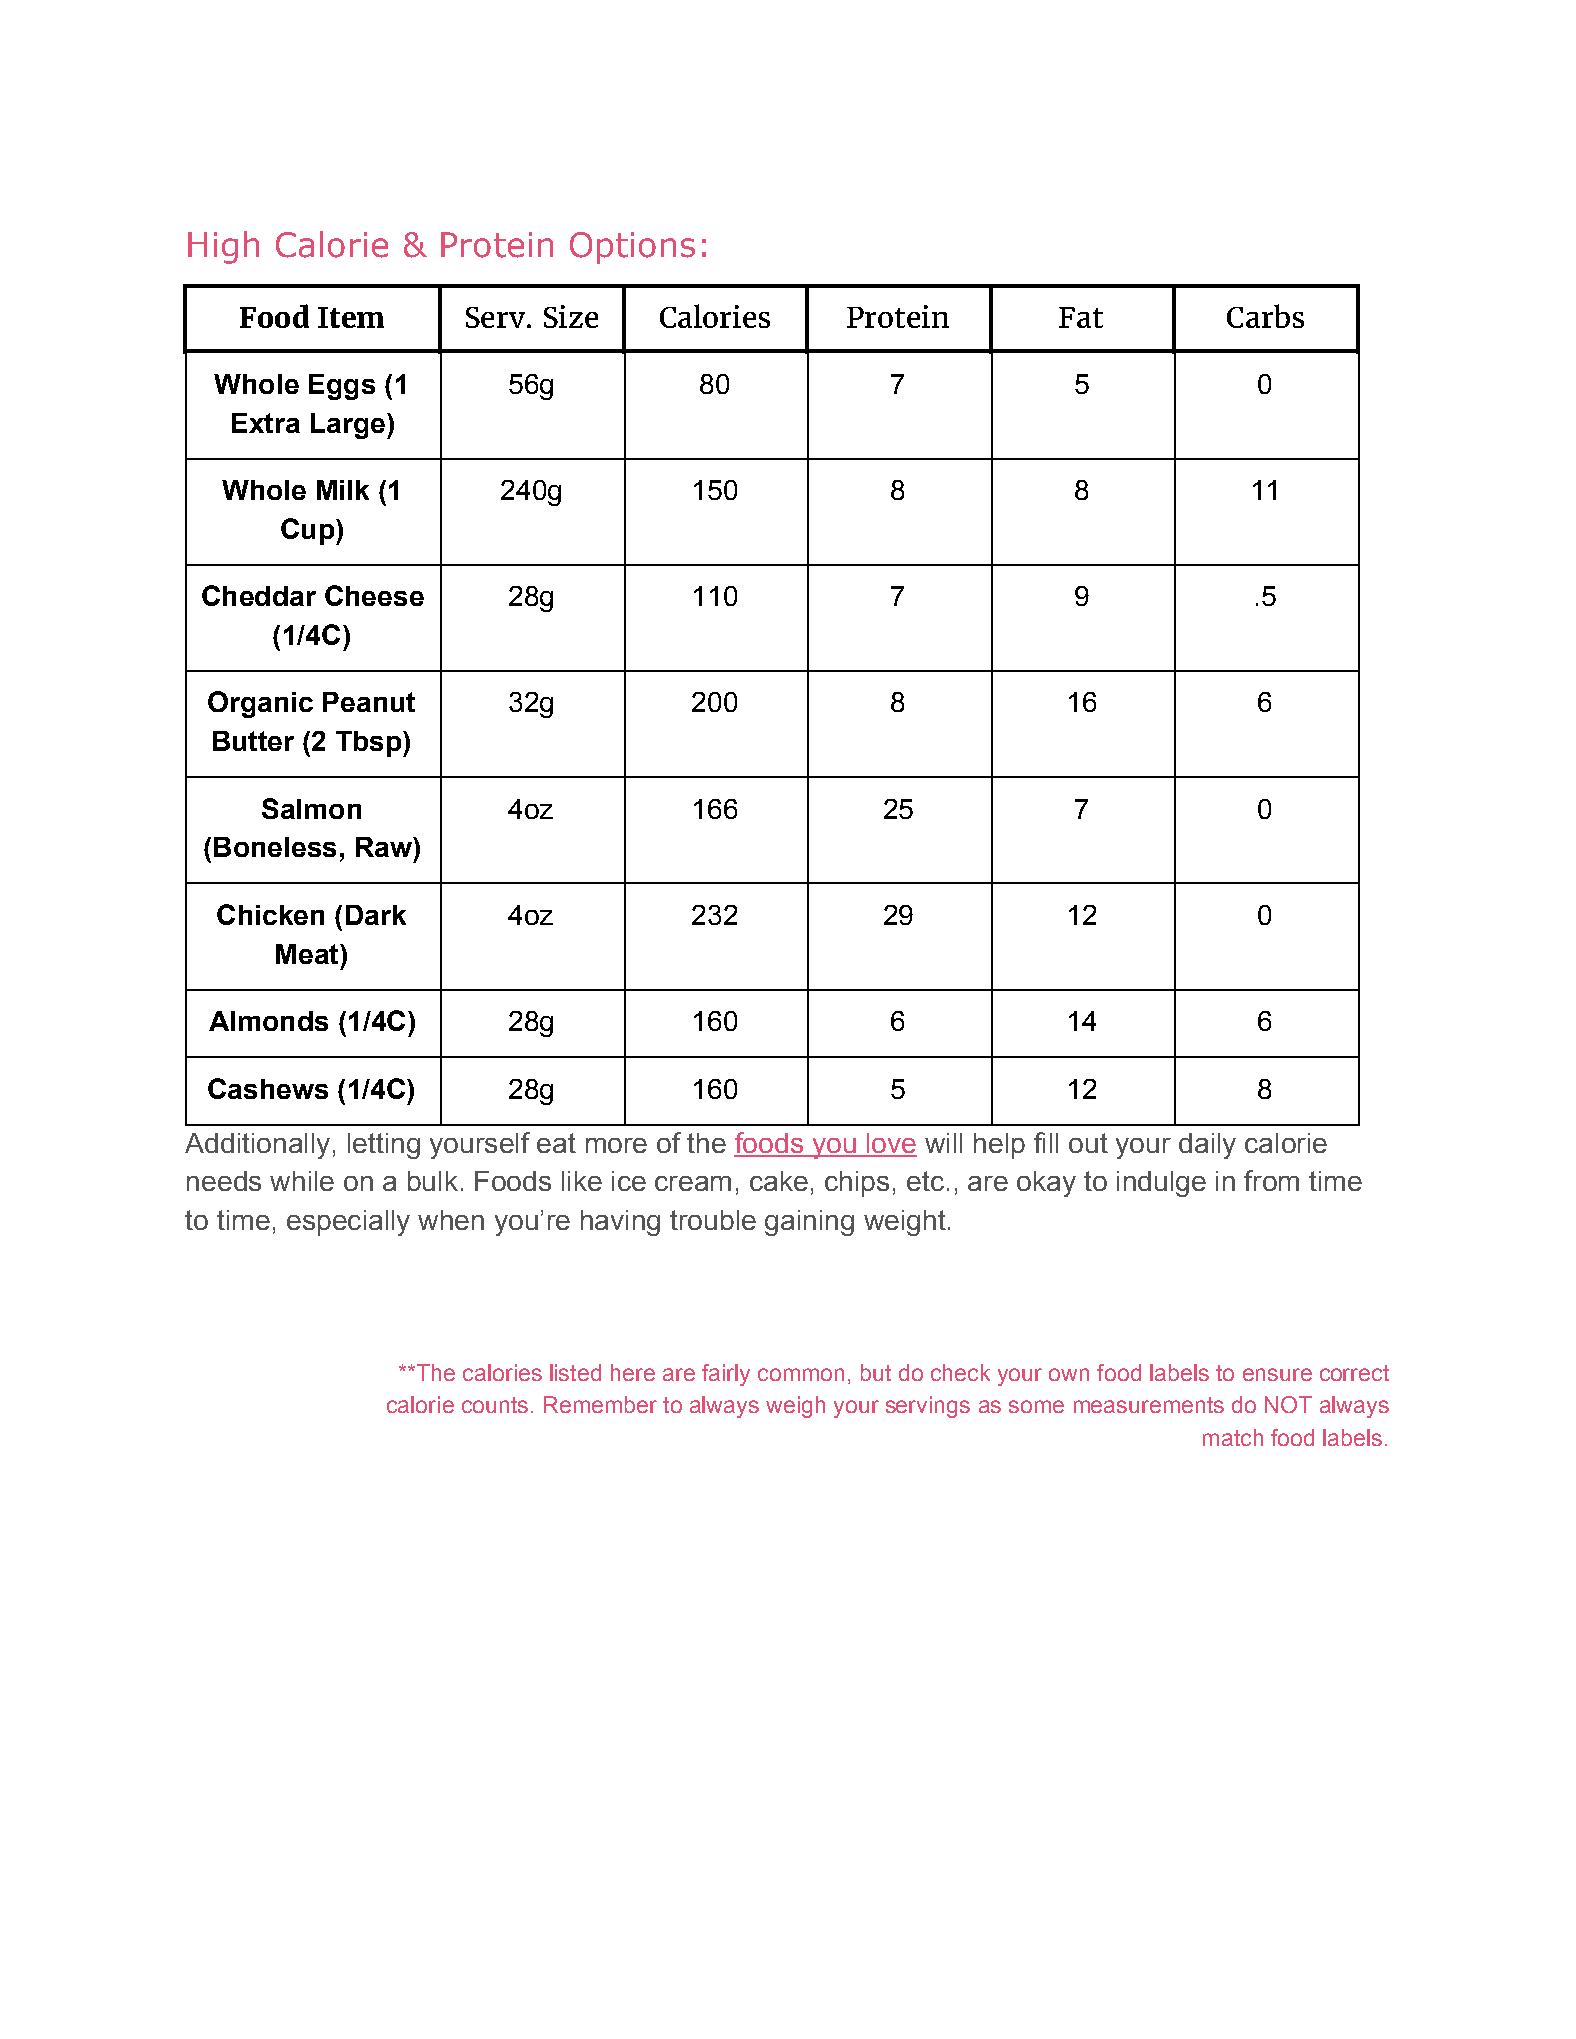  I want to click on Item, so click(351, 317).
